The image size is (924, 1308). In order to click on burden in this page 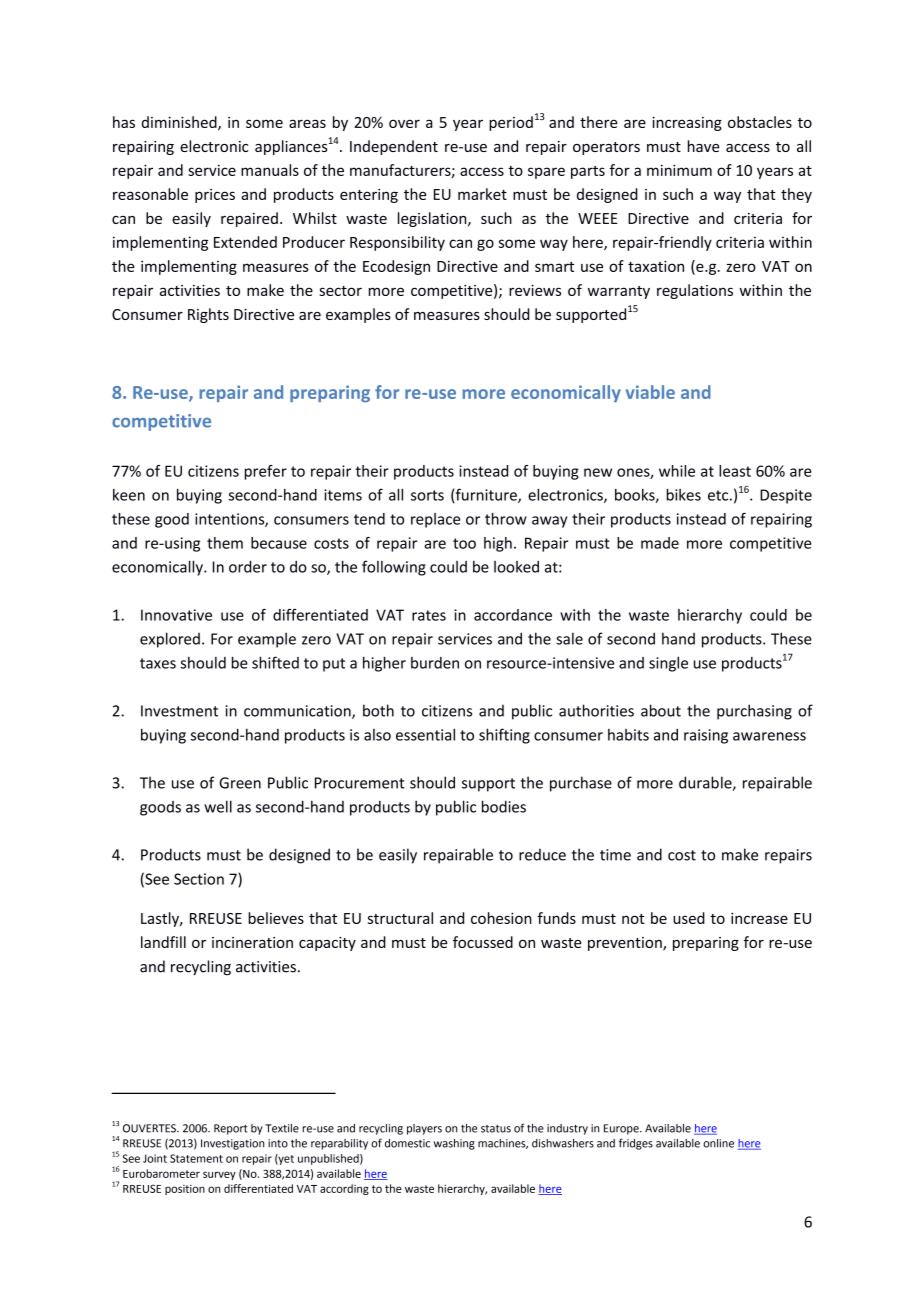, I will do `click(435, 663)`.
